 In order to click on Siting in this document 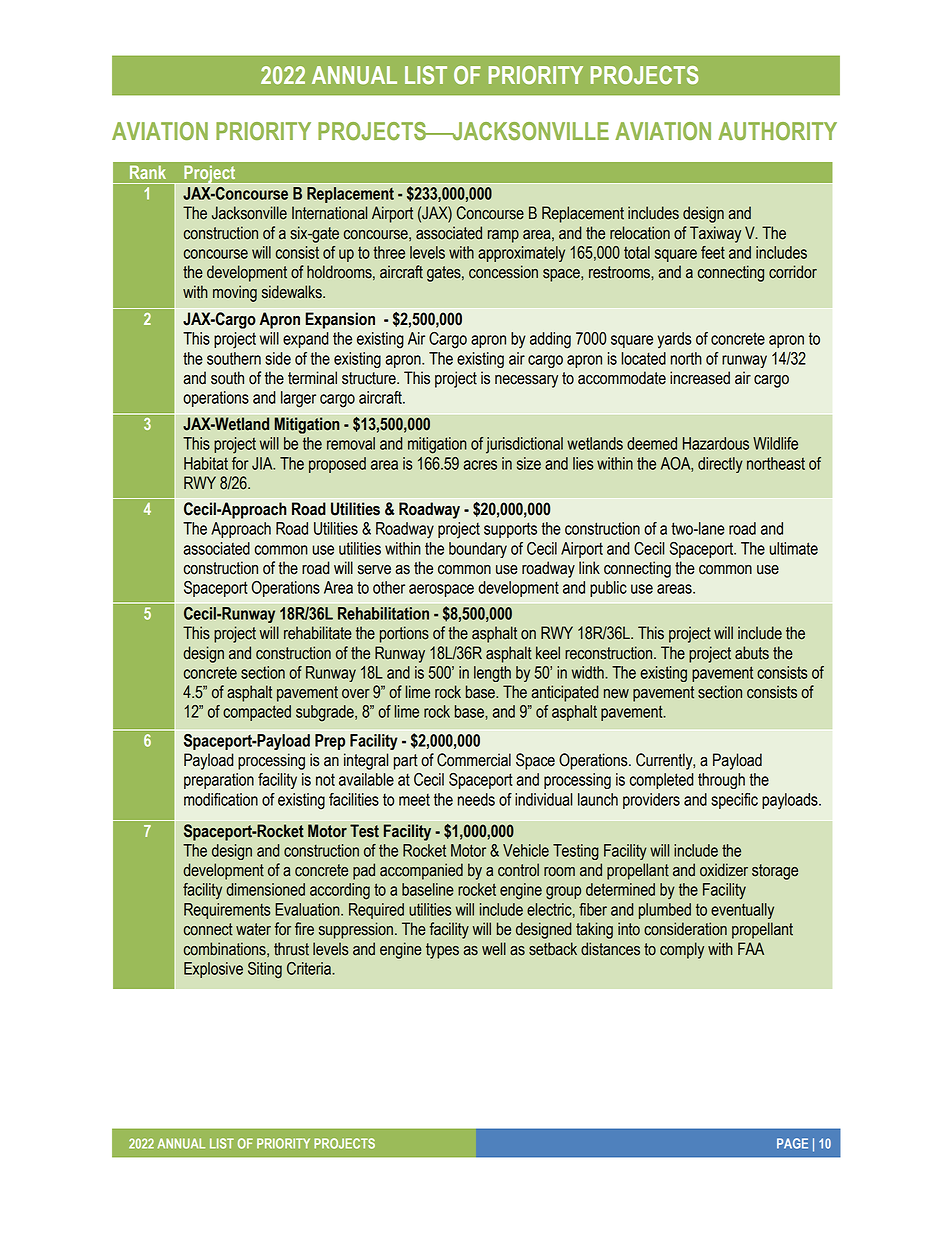, I will do `click(265, 970)`.
